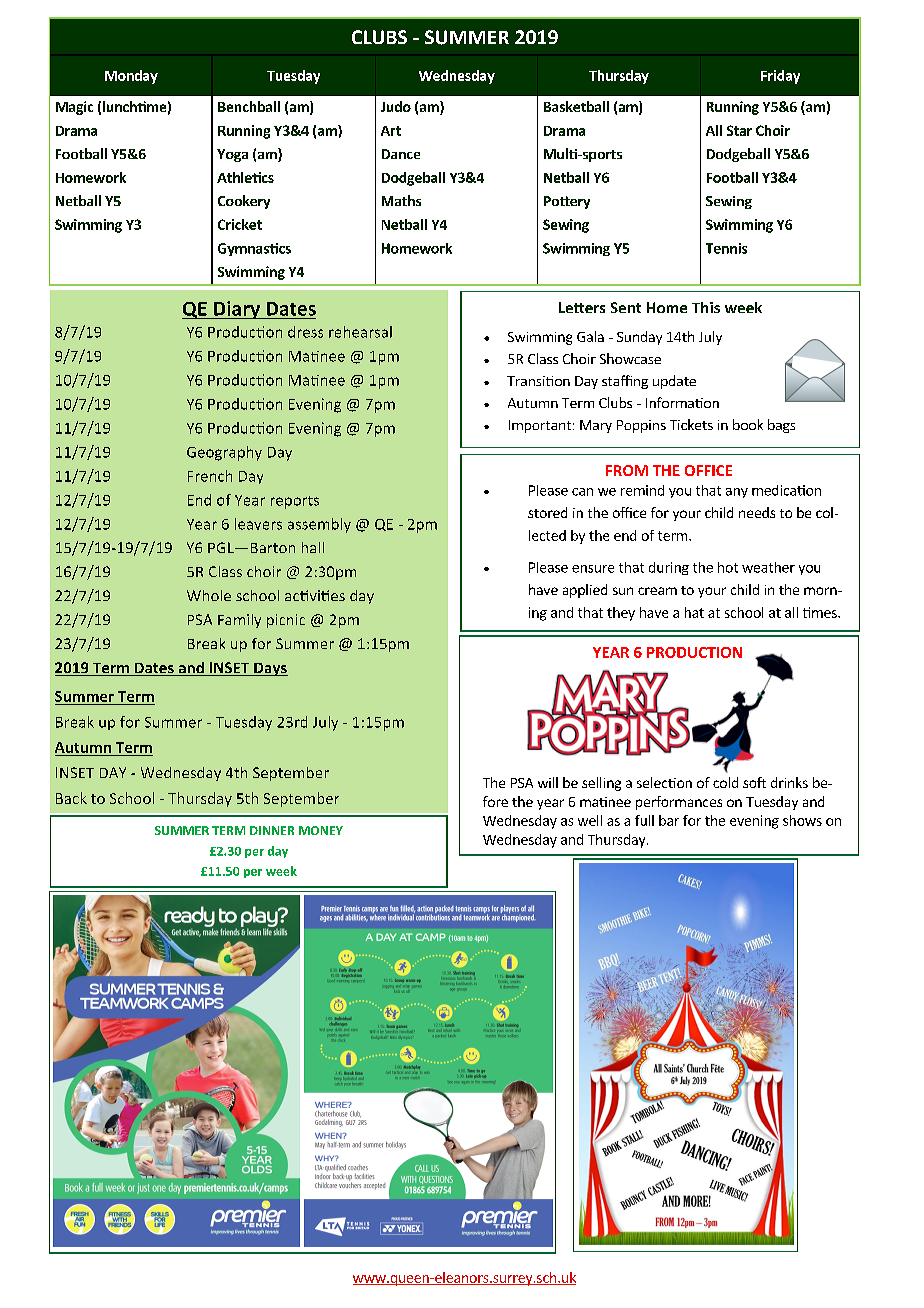 Image resolution: width=924 pixels, height=1308 pixels. What do you see at coordinates (725, 782) in the screenshot?
I see `cold` at bounding box center [725, 782].
